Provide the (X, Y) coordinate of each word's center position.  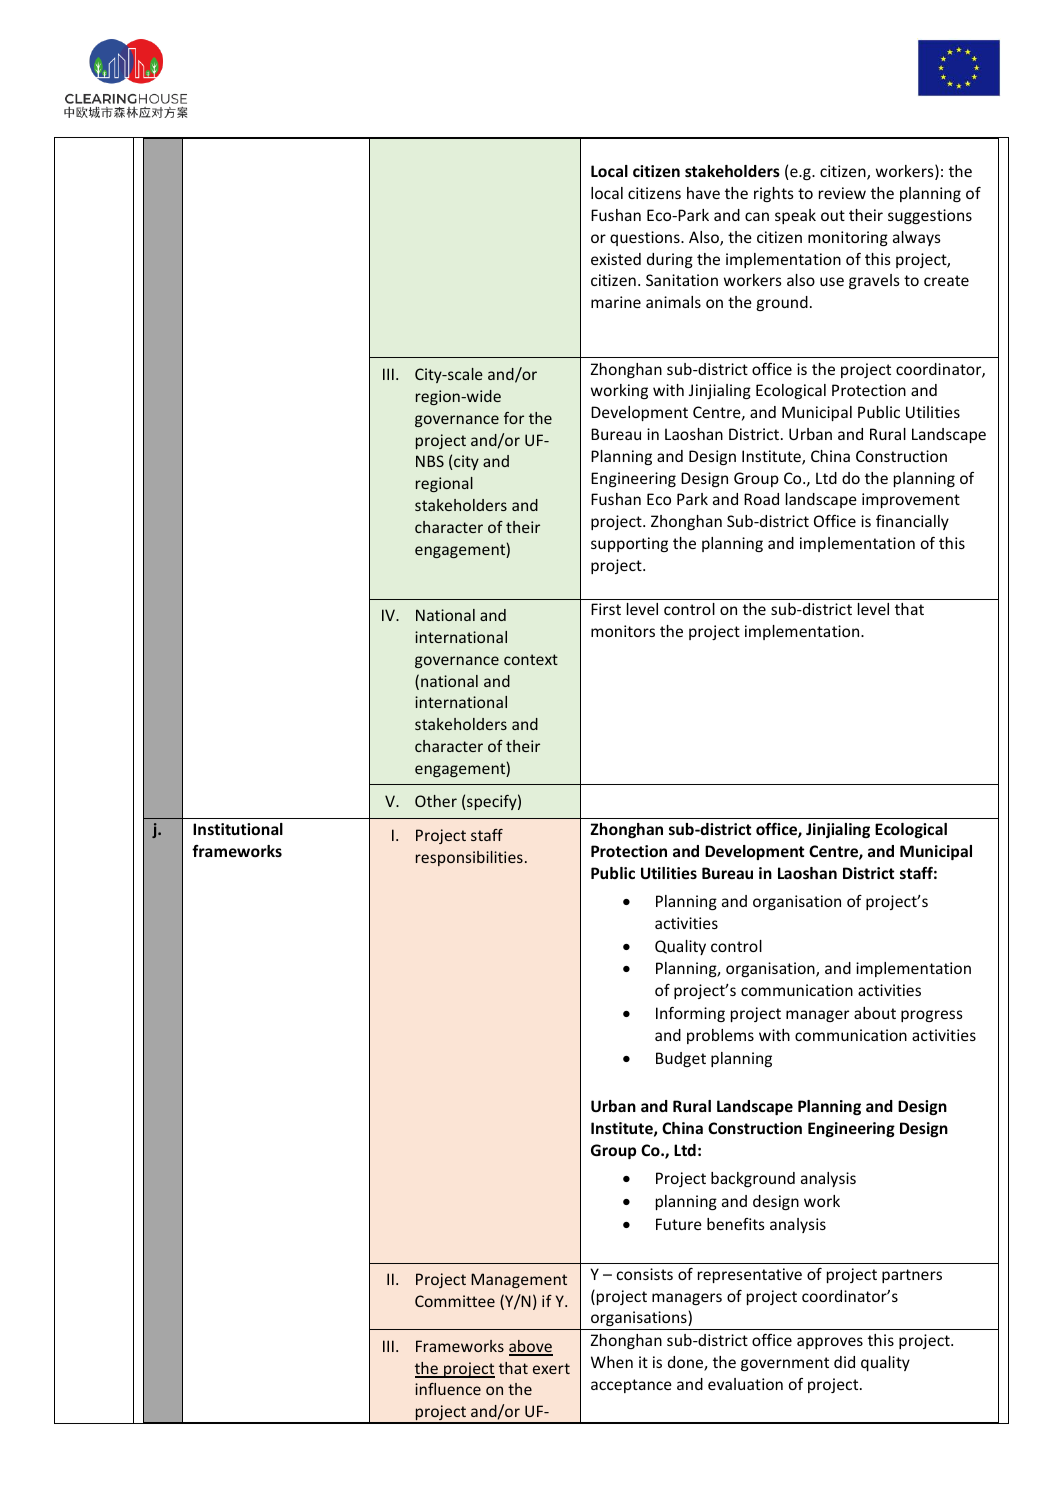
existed (616, 259)
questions (646, 238)
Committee (455, 1301)
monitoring (848, 238)
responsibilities (469, 858)
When (612, 1362)
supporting (629, 544)
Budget (681, 1059)
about (875, 1013)
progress (932, 1016)
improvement (911, 500)
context (531, 659)
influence (448, 1389)
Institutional (238, 829)
